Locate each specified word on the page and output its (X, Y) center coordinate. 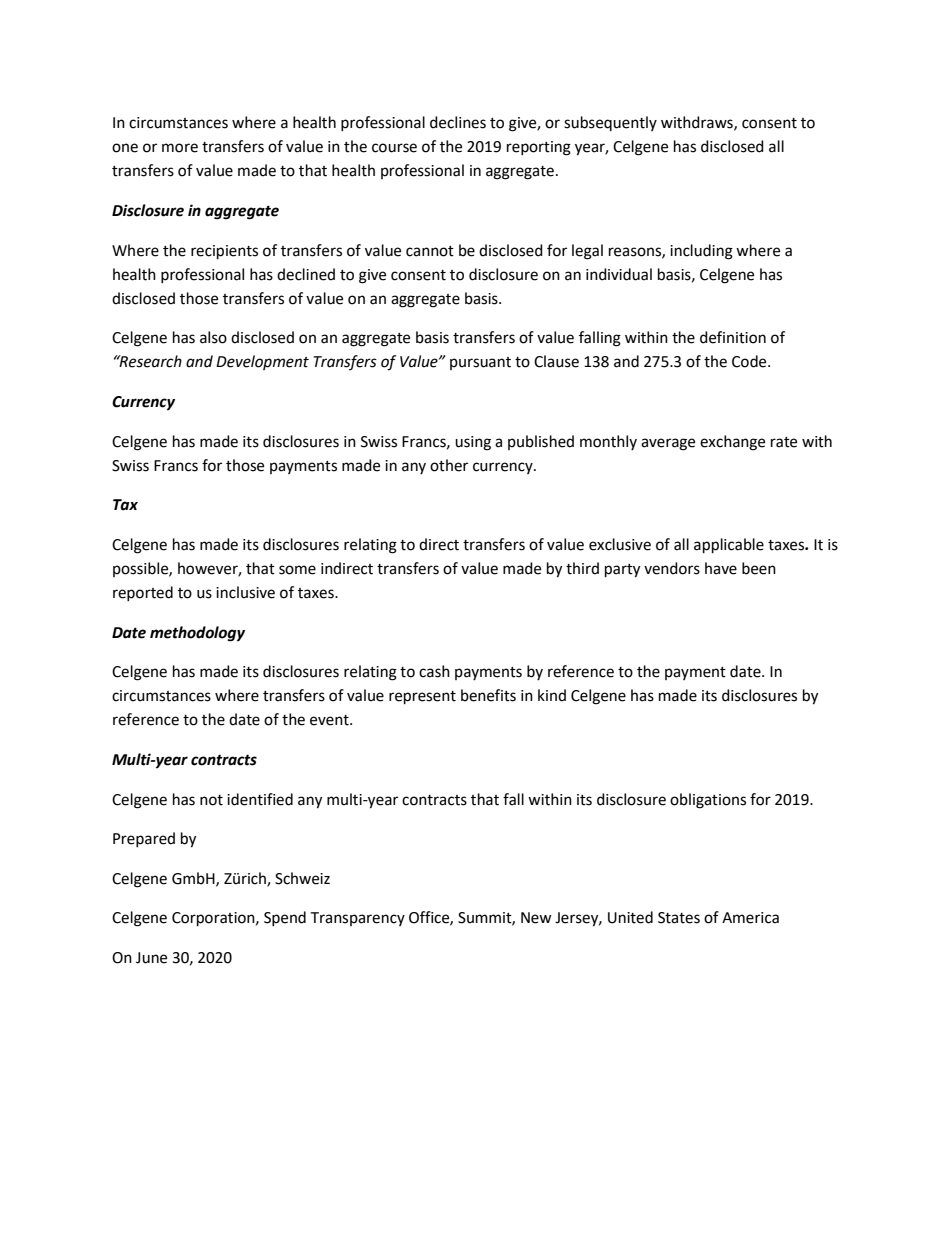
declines (458, 122)
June (151, 958)
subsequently (610, 123)
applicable (729, 546)
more (180, 148)
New (536, 918)
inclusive (245, 592)
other (449, 465)
